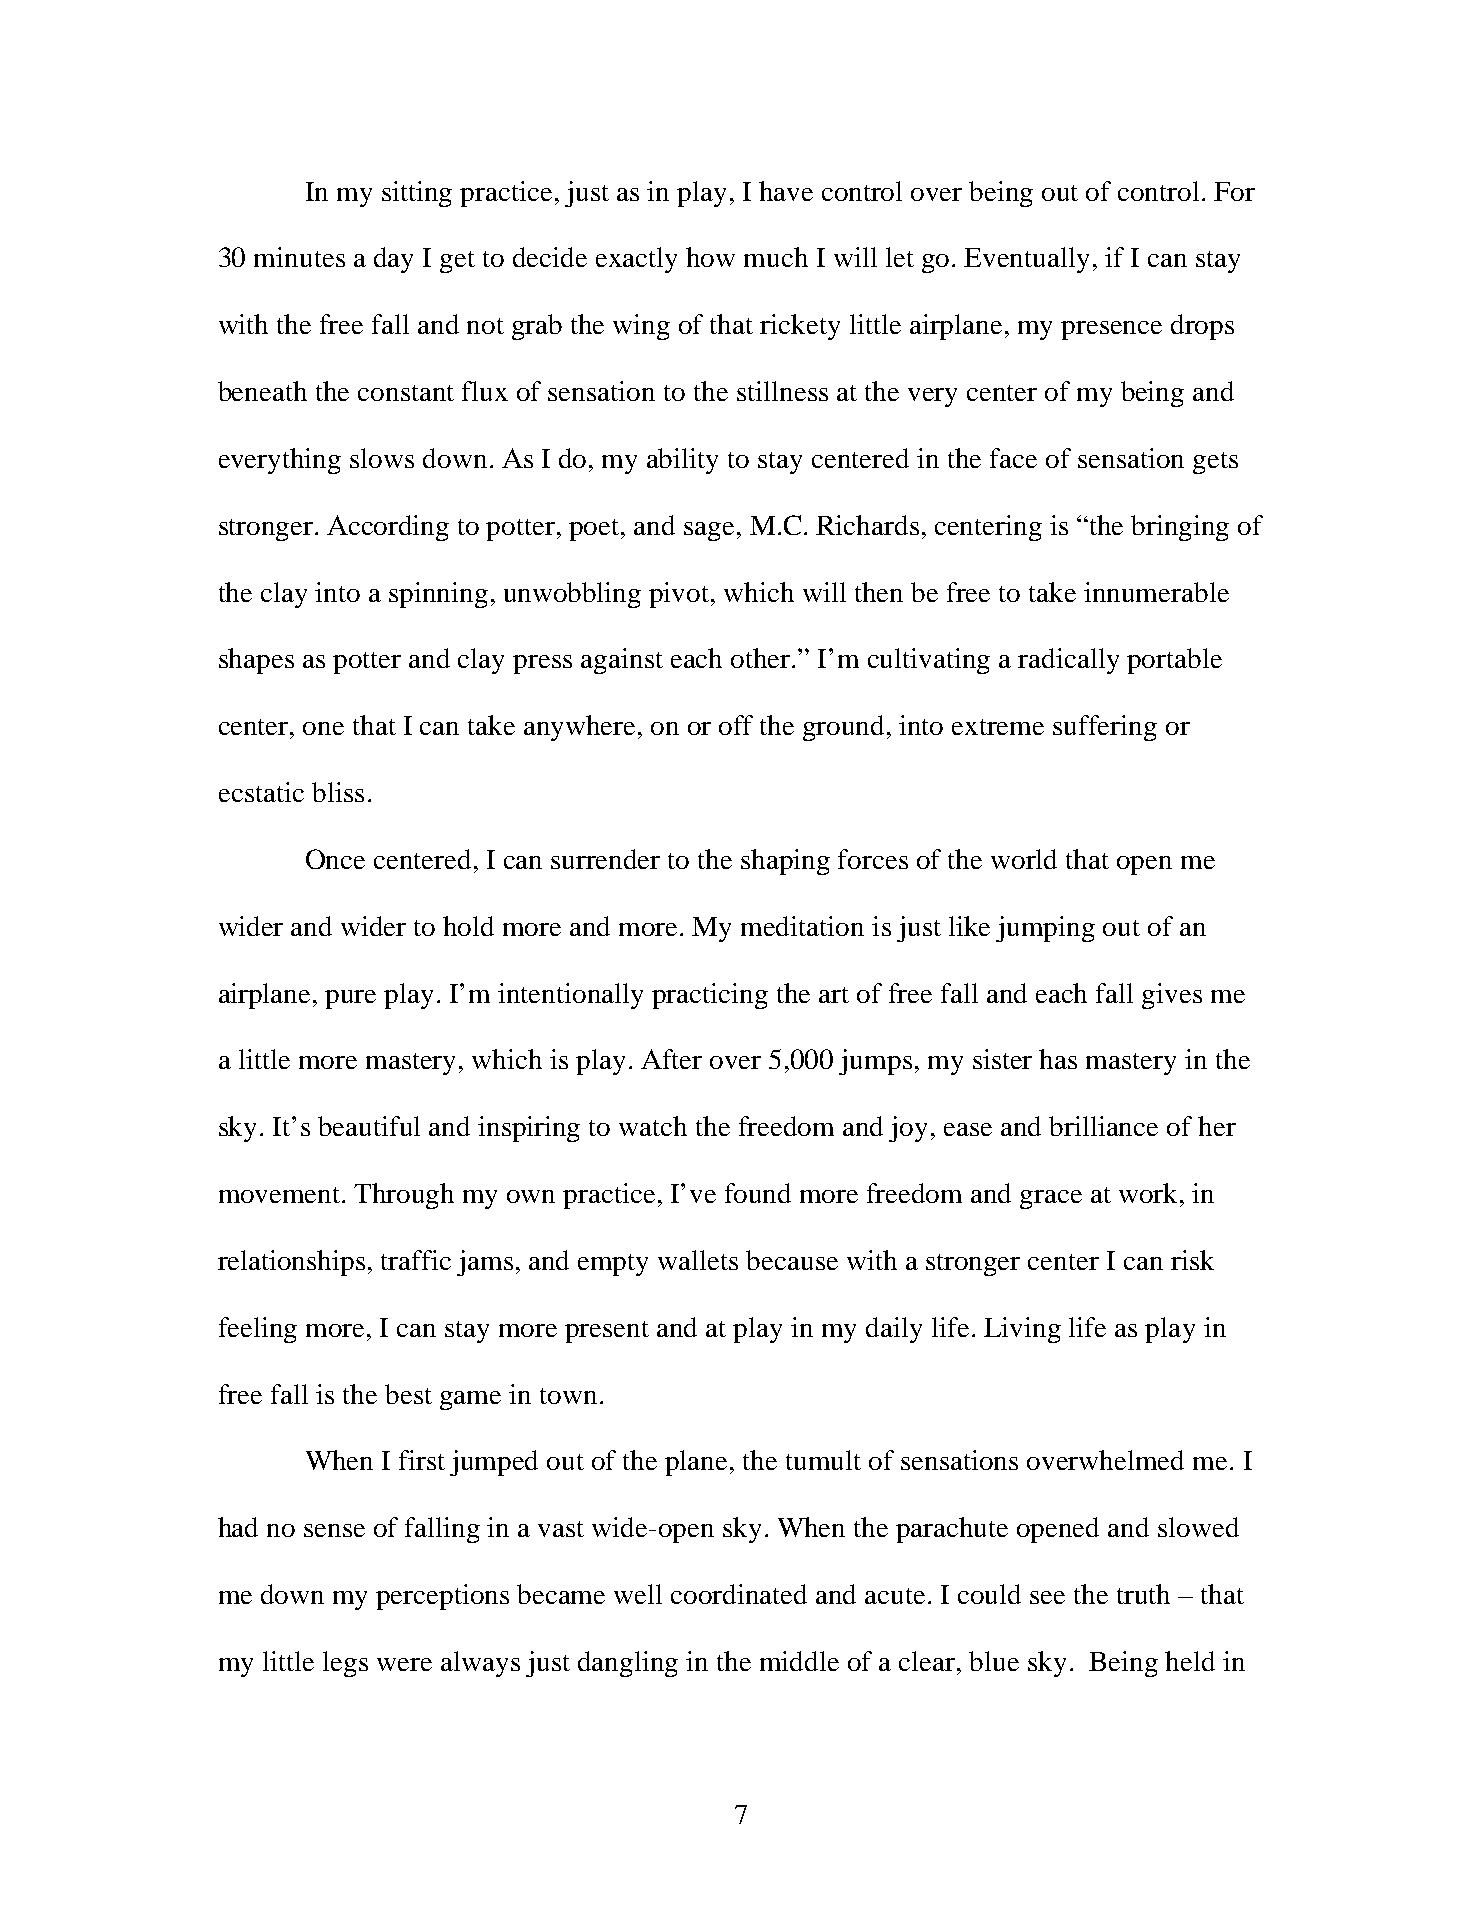  What do you see at coordinates (416, 1260) in the document?
I see `traffic` at bounding box center [416, 1260].
